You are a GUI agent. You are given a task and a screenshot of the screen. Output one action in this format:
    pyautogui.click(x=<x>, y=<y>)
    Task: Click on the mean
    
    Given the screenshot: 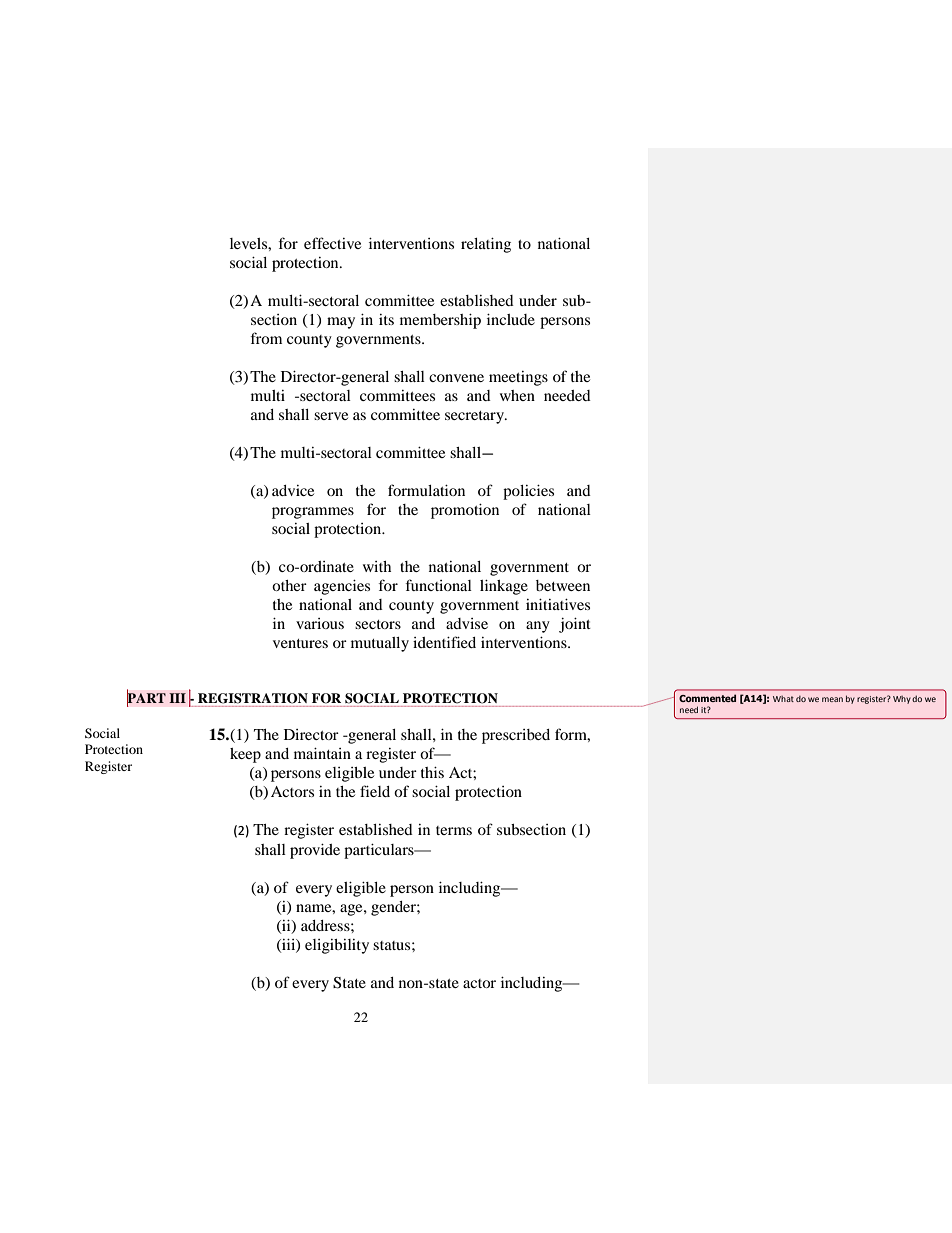 What is the action you would take?
    pyautogui.click(x=832, y=699)
